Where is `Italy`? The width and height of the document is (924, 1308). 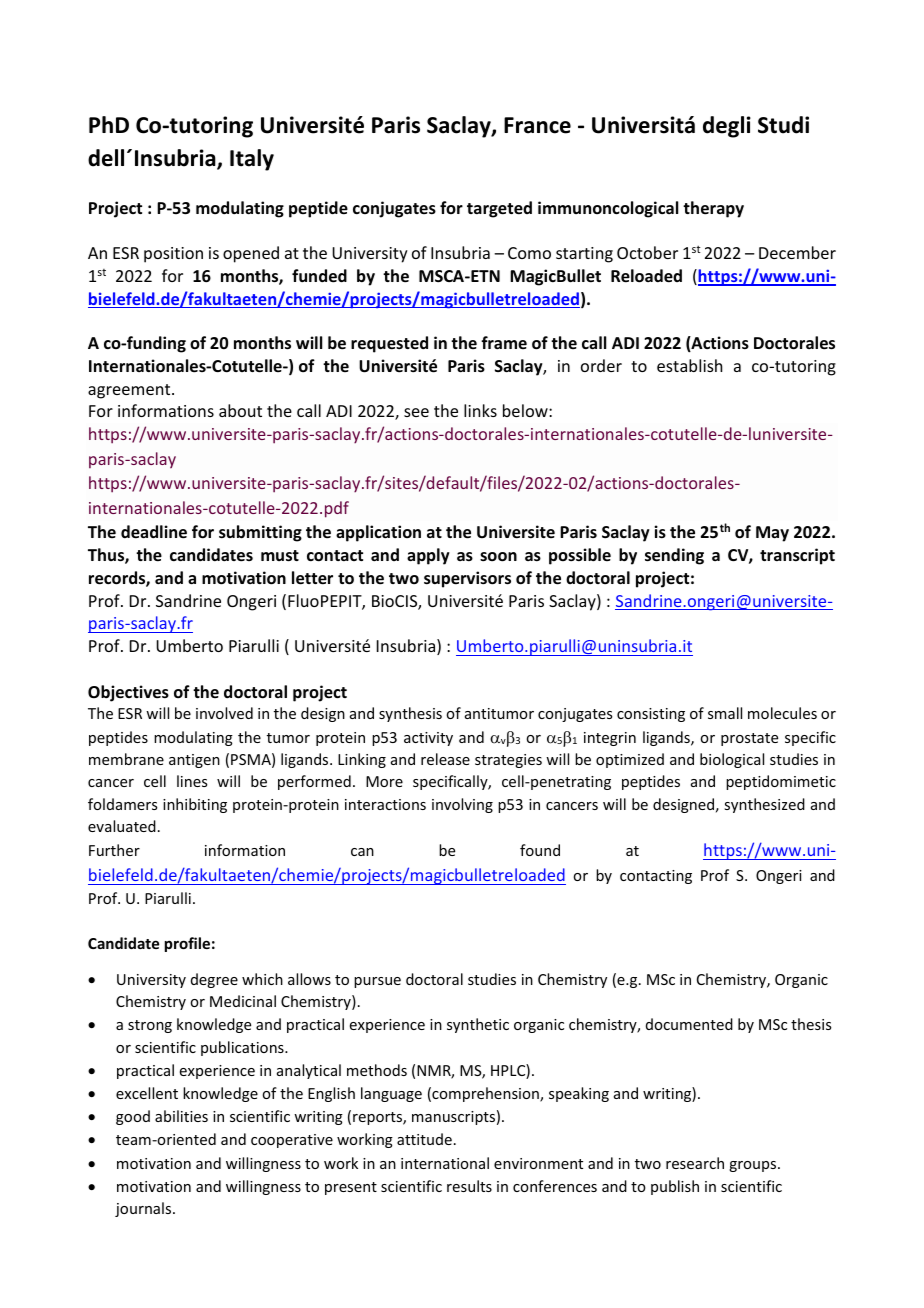
Italy is located at coordinates (252, 160).
